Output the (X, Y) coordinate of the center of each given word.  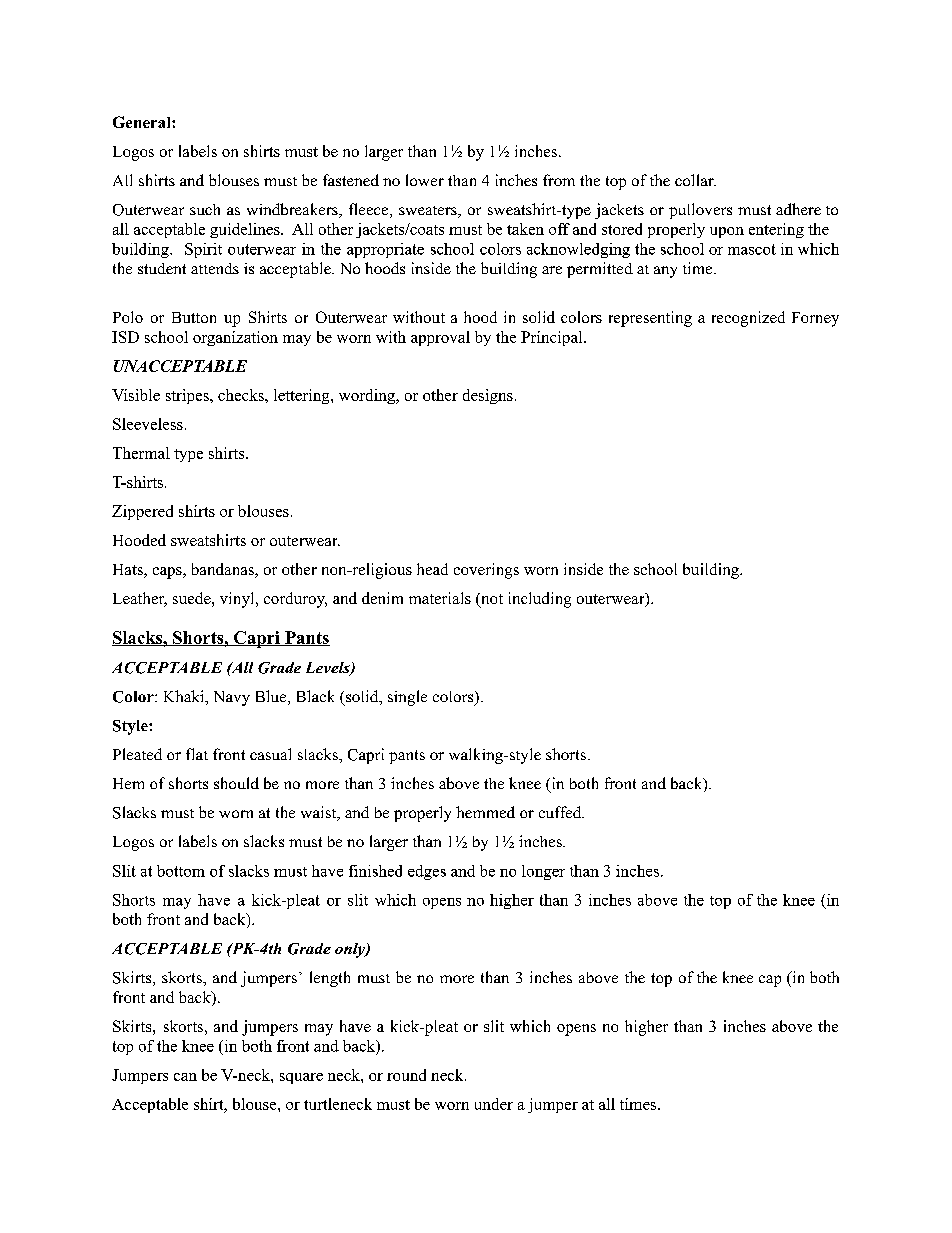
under (494, 1104)
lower (425, 180)
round (406, 1075)
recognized (748, 319)
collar (695, 180)
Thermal (141, 453)
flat (197, 754)
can (185, 1077)
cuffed (561, 812)
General (143, 122)
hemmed (485, 812)
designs (488, 396)
